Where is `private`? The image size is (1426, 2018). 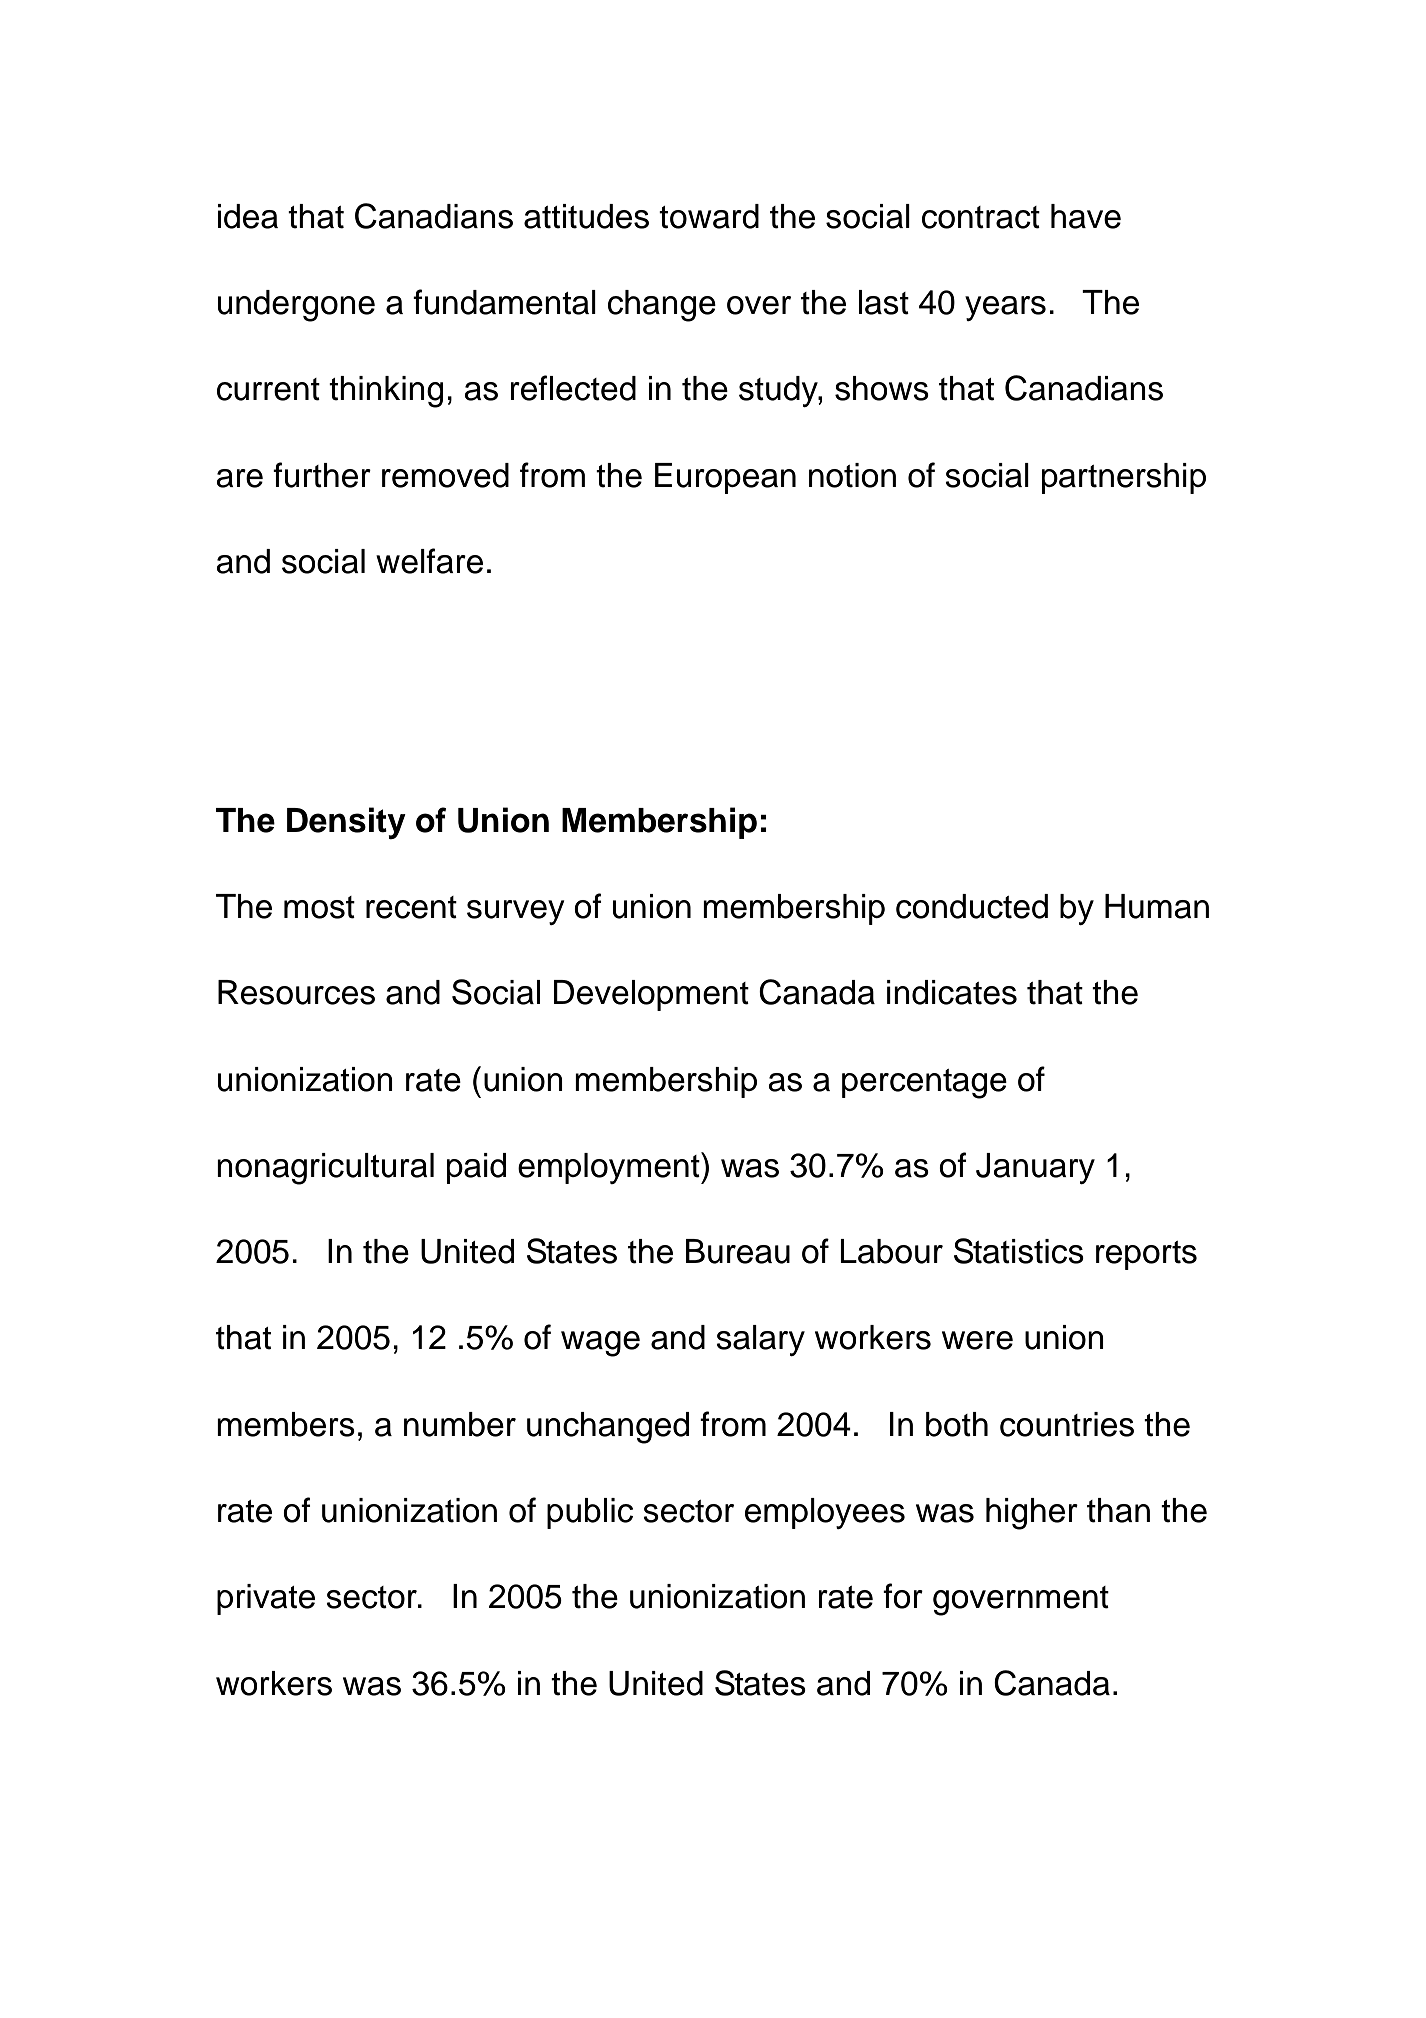
private is located at coordinates (266, 1599).
